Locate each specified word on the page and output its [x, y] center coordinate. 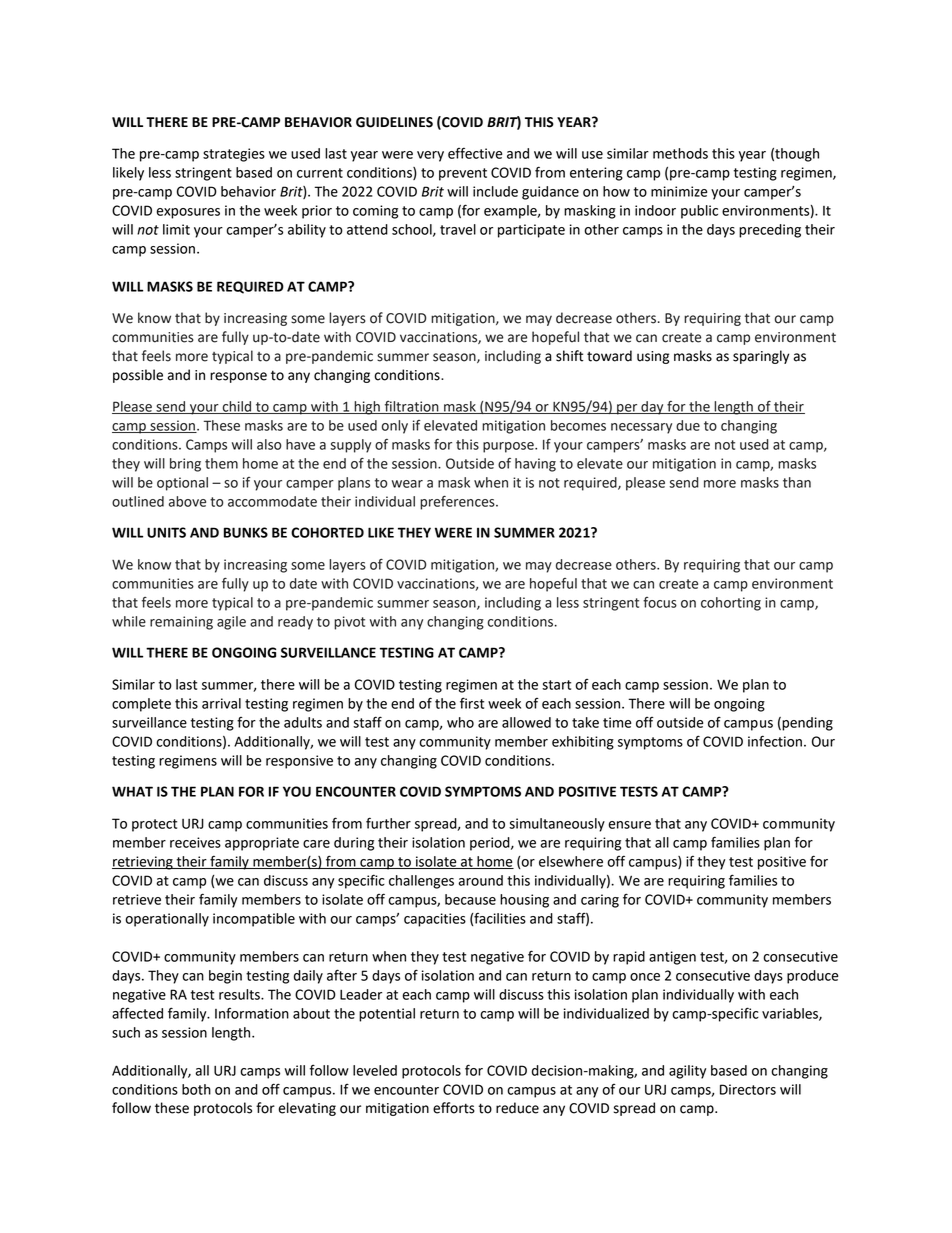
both [196, 1089]
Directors [748, 1089]
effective [475, 153]
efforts [454, 1108]
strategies [234, 155]
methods [680, 153]
